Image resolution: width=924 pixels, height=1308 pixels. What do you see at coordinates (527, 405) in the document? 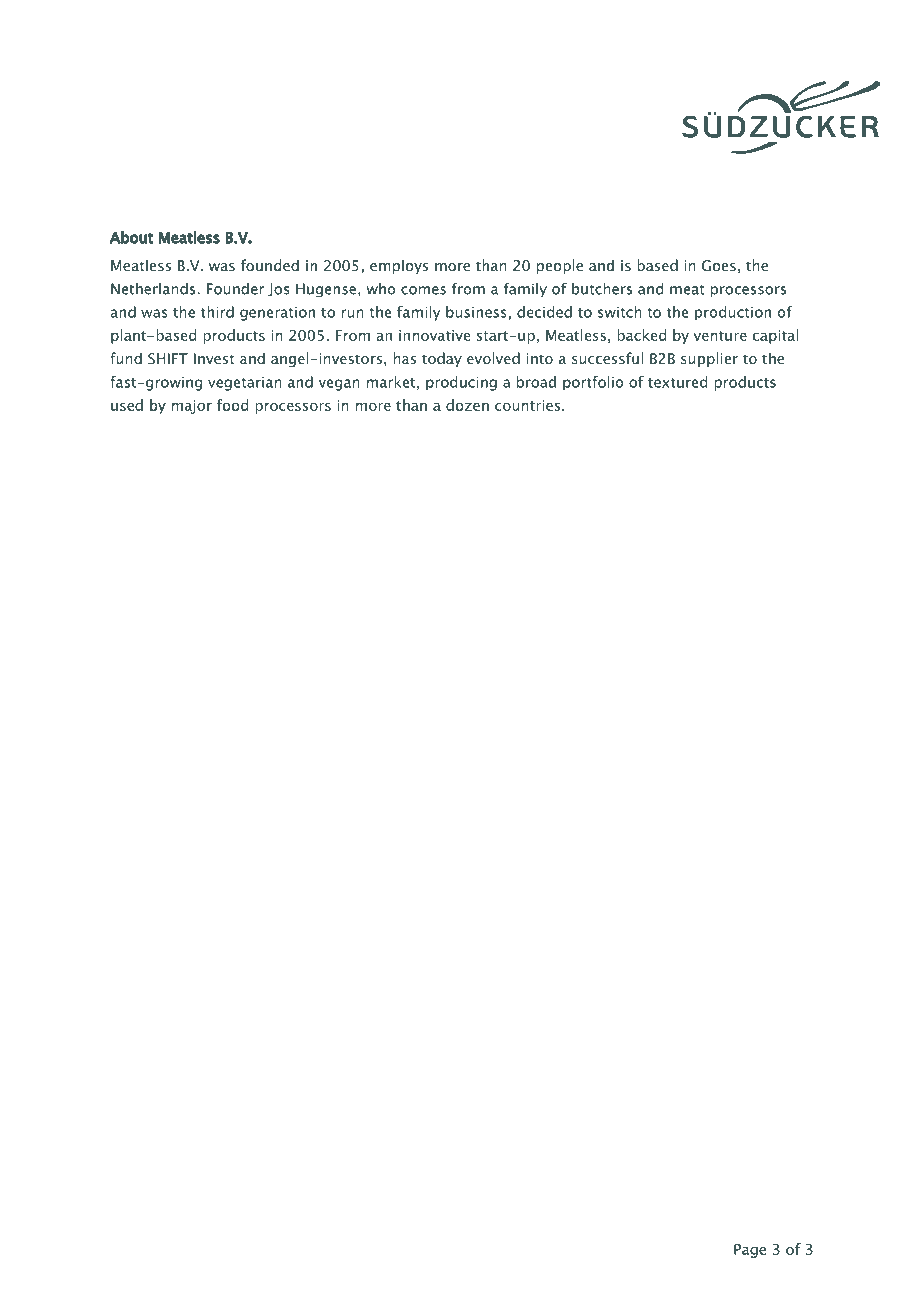
I see `countries` at bounding box center [527, 405].
